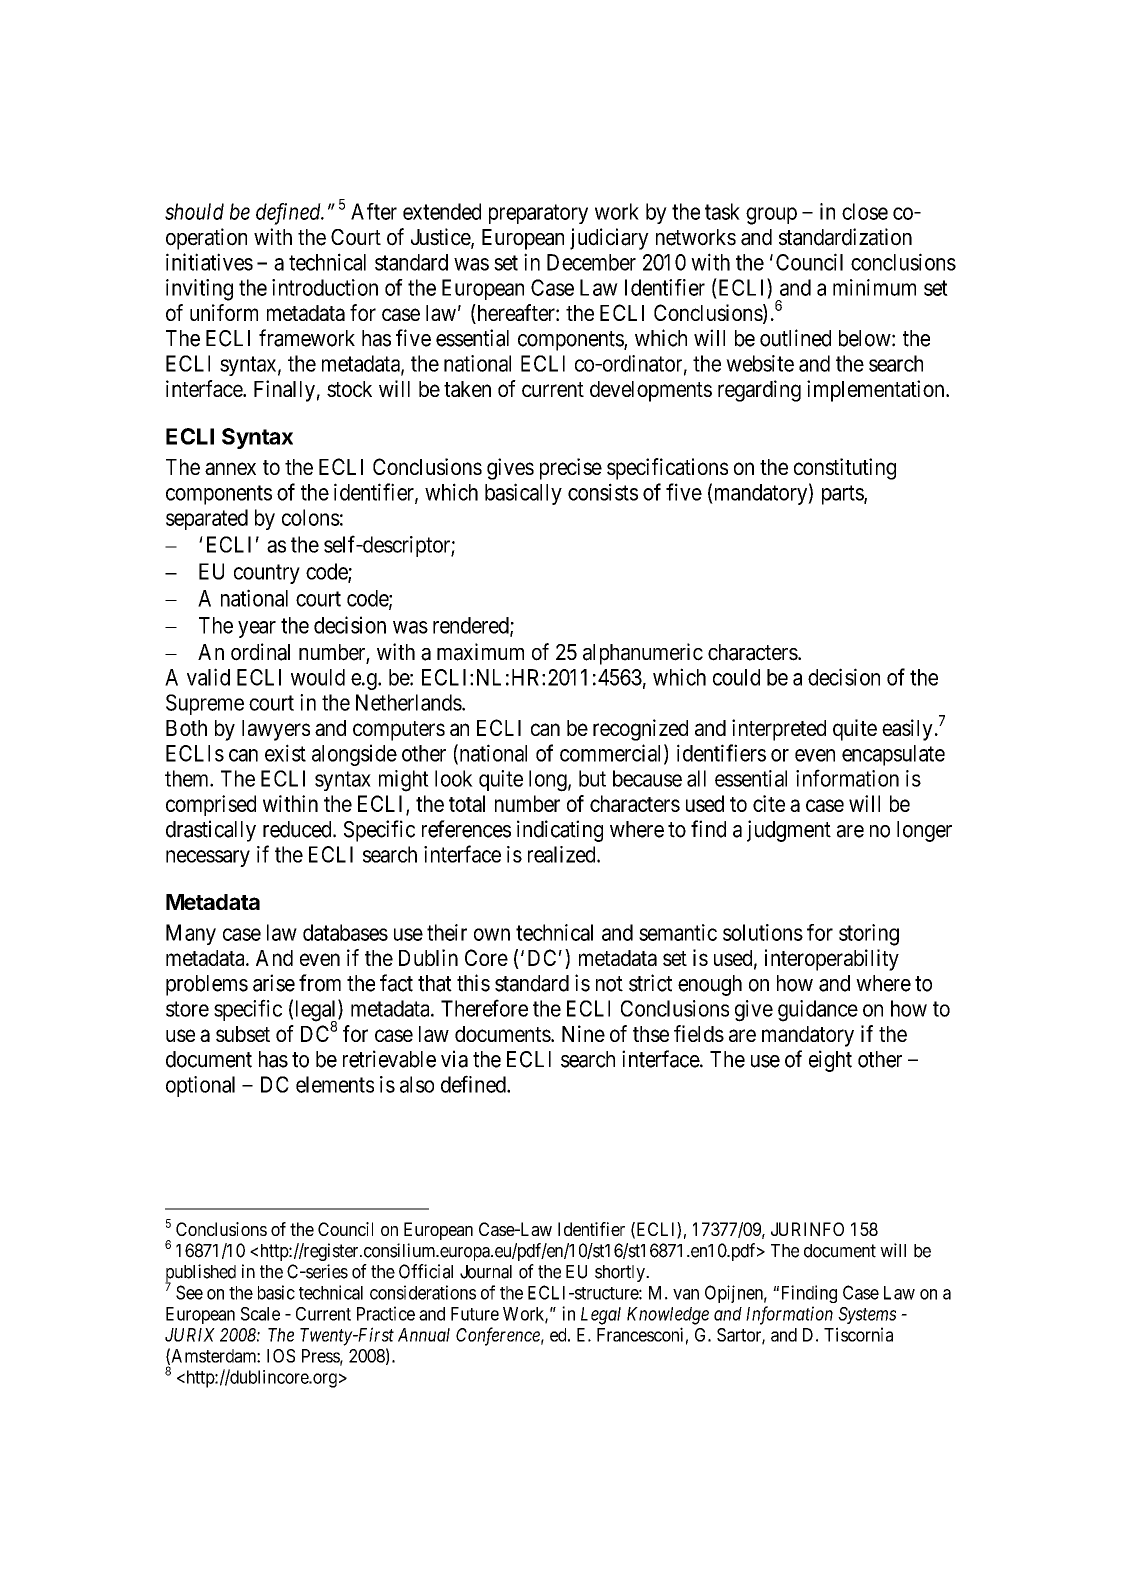  Describe the element at coordinates (475, 1314) in the document. I see `Future` at that location.
